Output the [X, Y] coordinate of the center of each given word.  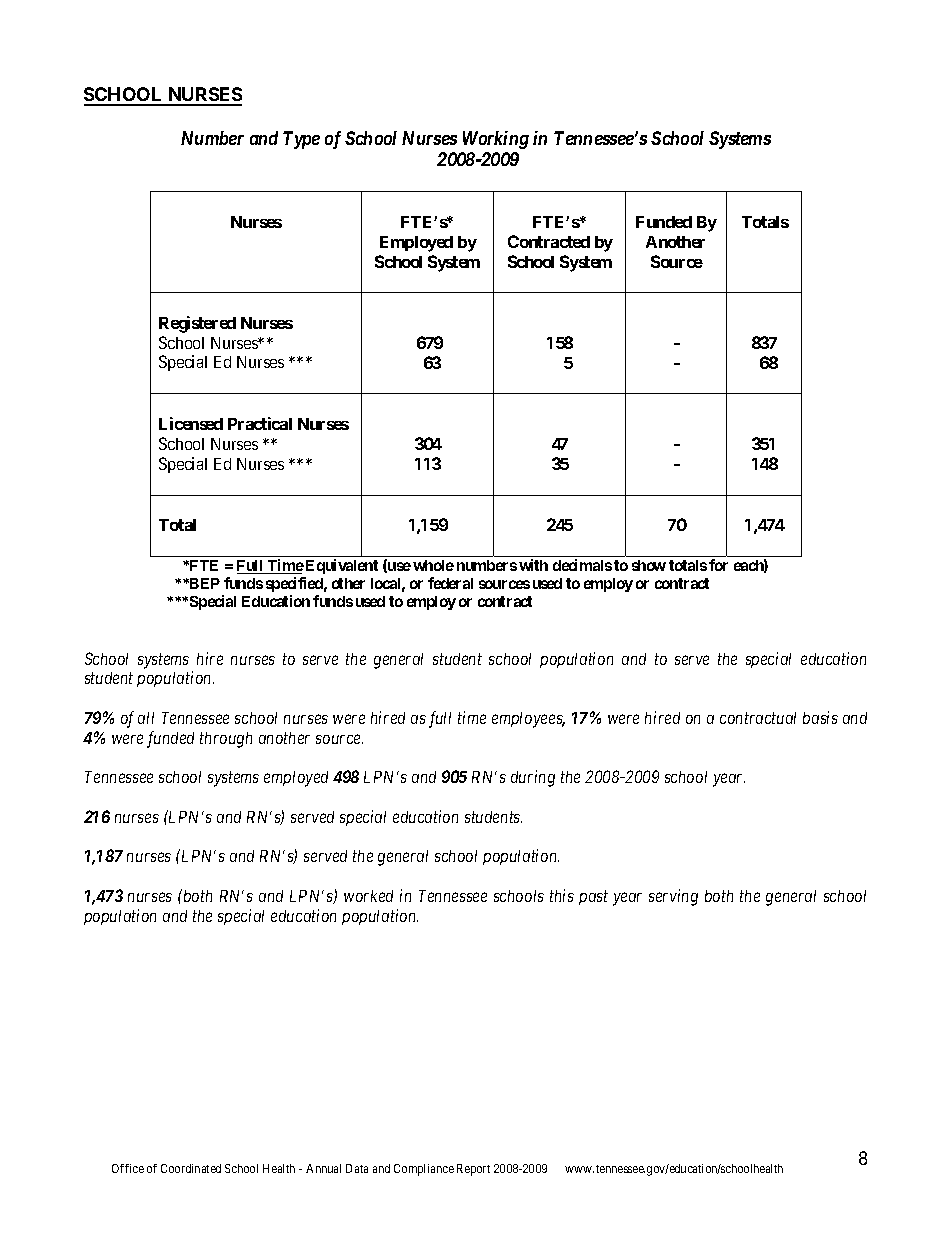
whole [433, 565]
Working [496, 140]
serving [673, 897]
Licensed [191, 423]
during [533, 778]
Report [473, 1170]
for [718, 565]
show [649, 565]
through [226, 740]
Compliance [424, 1170]
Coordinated [191, 1168]
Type [301, 140]
